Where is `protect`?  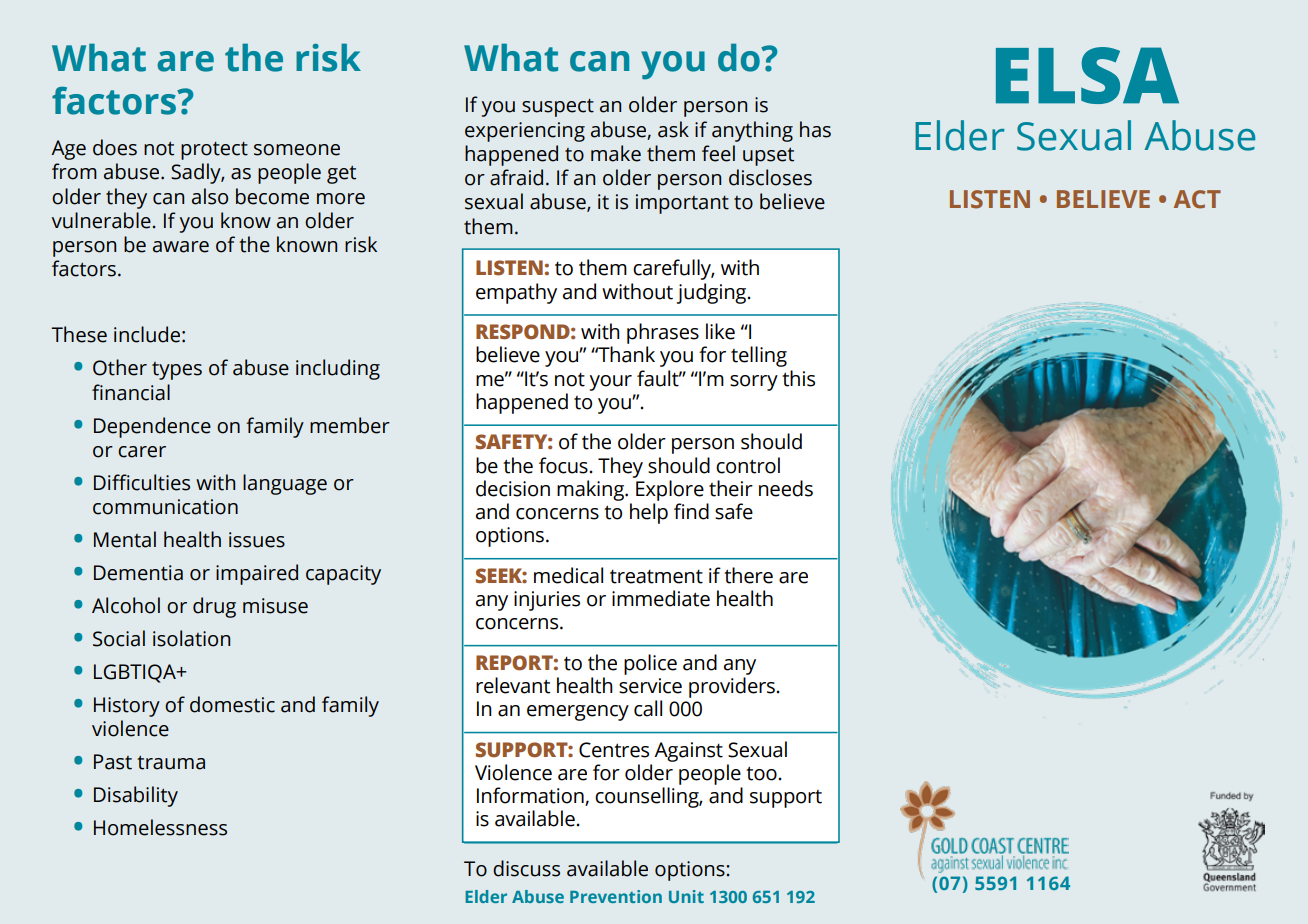
protect is located at coordinates (214, 151).
